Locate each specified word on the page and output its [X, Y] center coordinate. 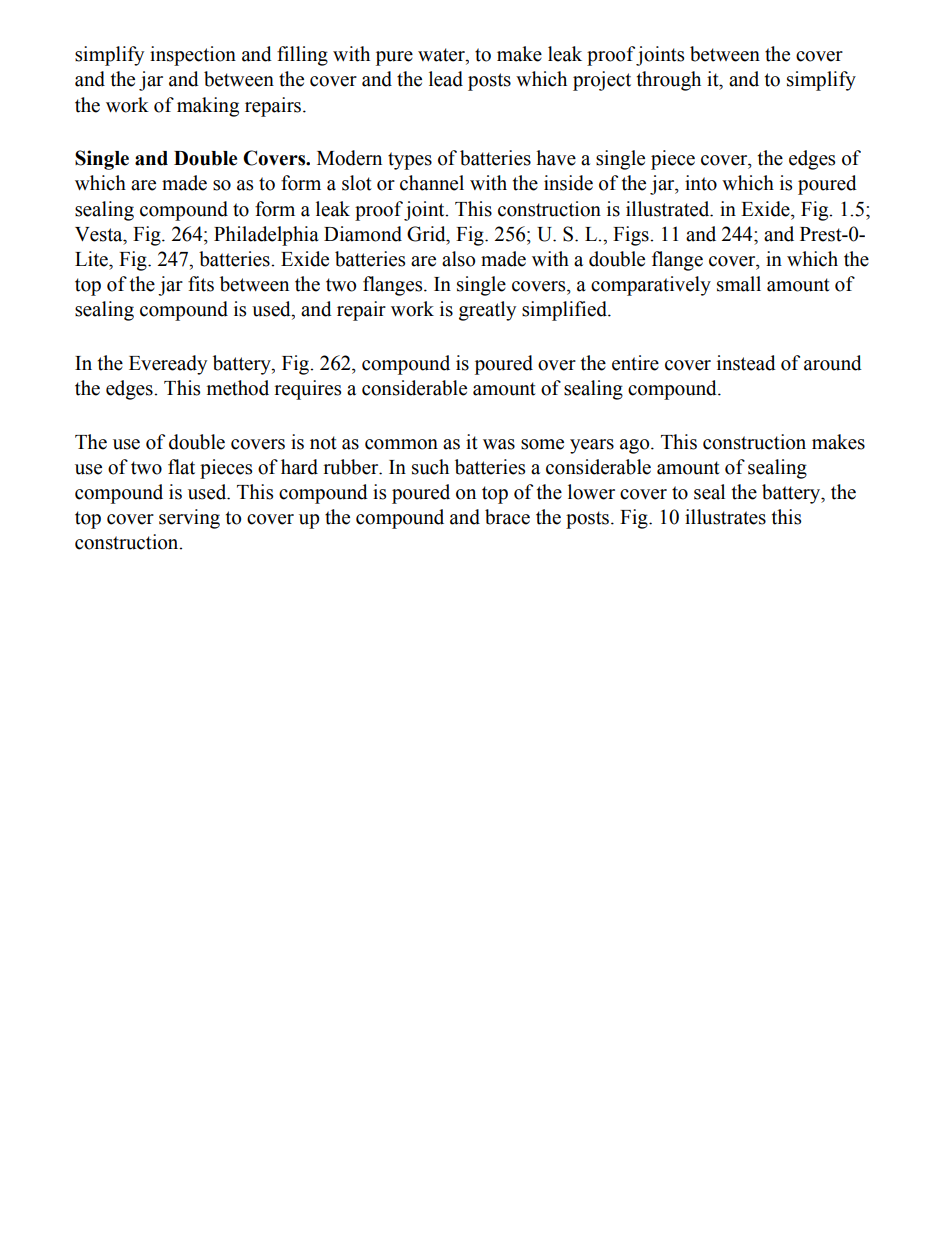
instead [746, 363]
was [499, 444]
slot [357, 183]
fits [201, 284]
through [669, 81]
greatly [487, 311]
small [739, 284]
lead [446, 79]
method [238, 388]
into [701, 183]
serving [189, 519]
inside [568, 183]
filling [302, 56]
